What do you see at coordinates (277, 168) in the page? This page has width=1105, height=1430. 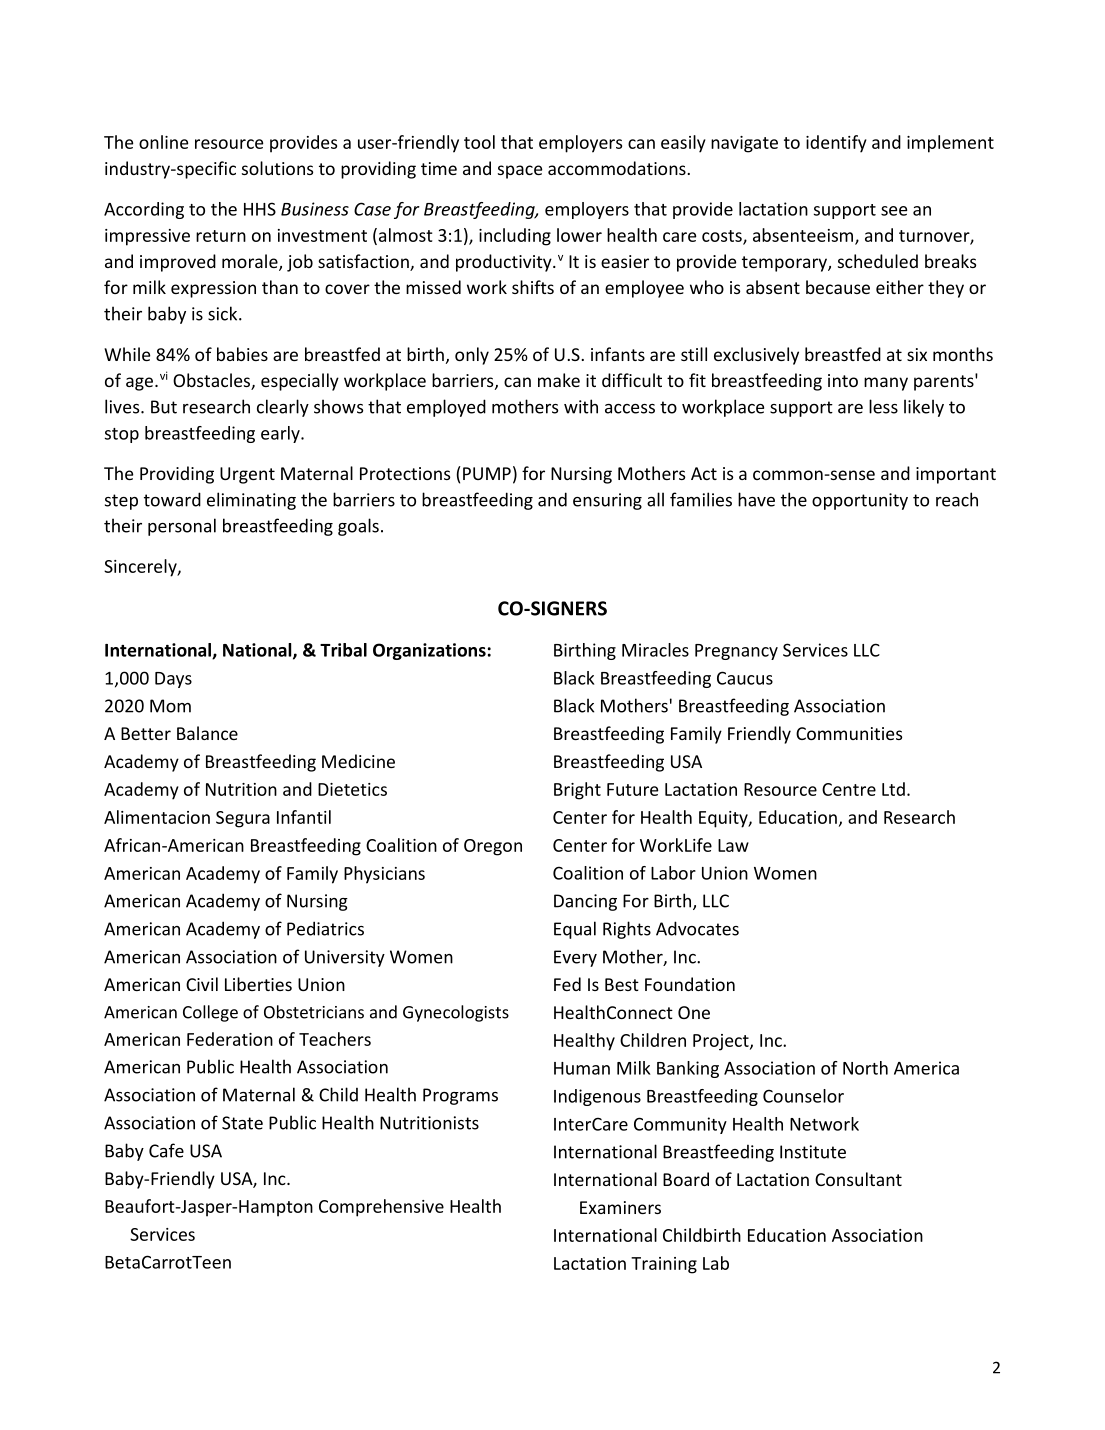 I see `solutions` at bounding box center [277, 168].
